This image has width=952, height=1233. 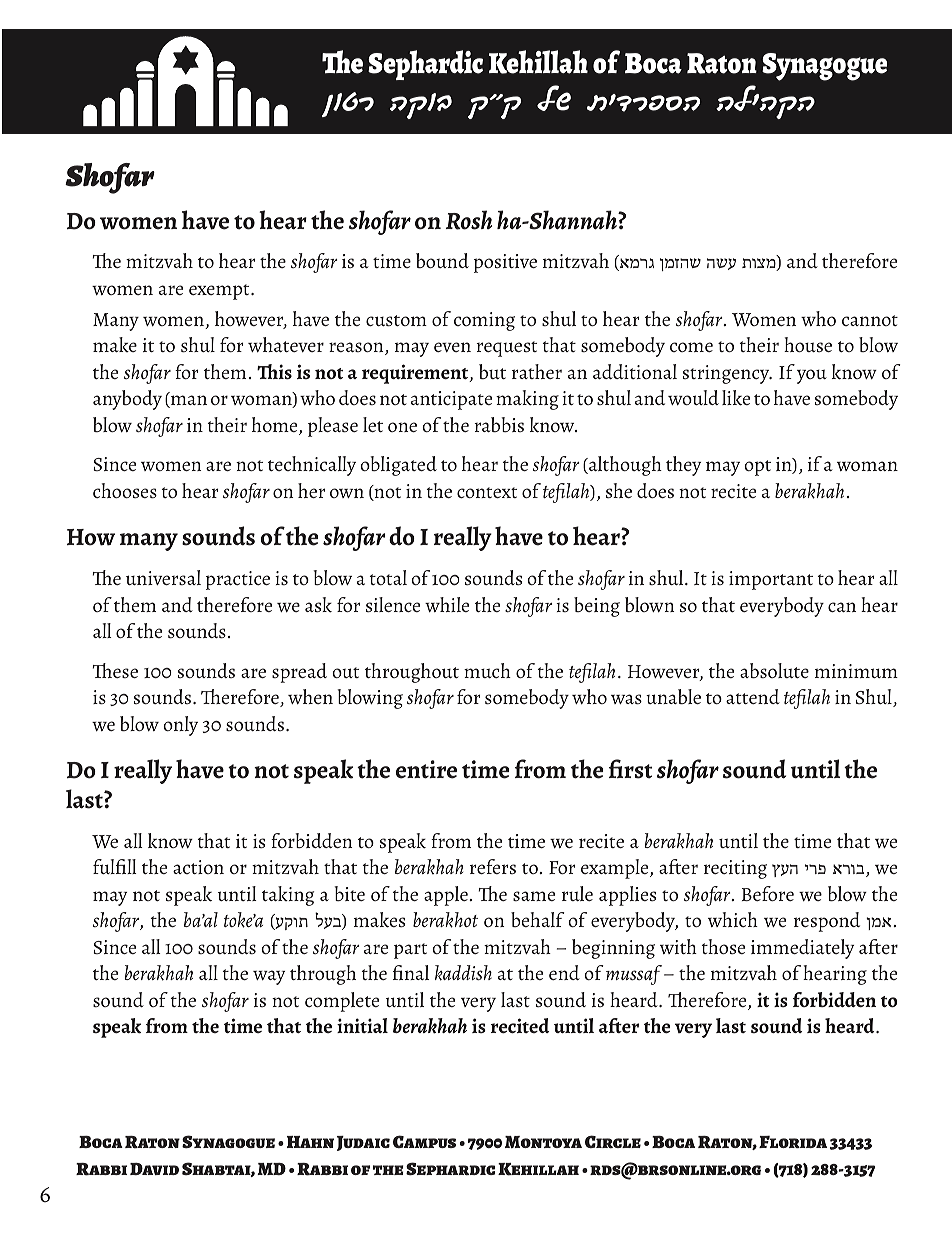 What do you see at coordinates (487, 670) in the image?
I see `much` at bounding box center [487, 670].
